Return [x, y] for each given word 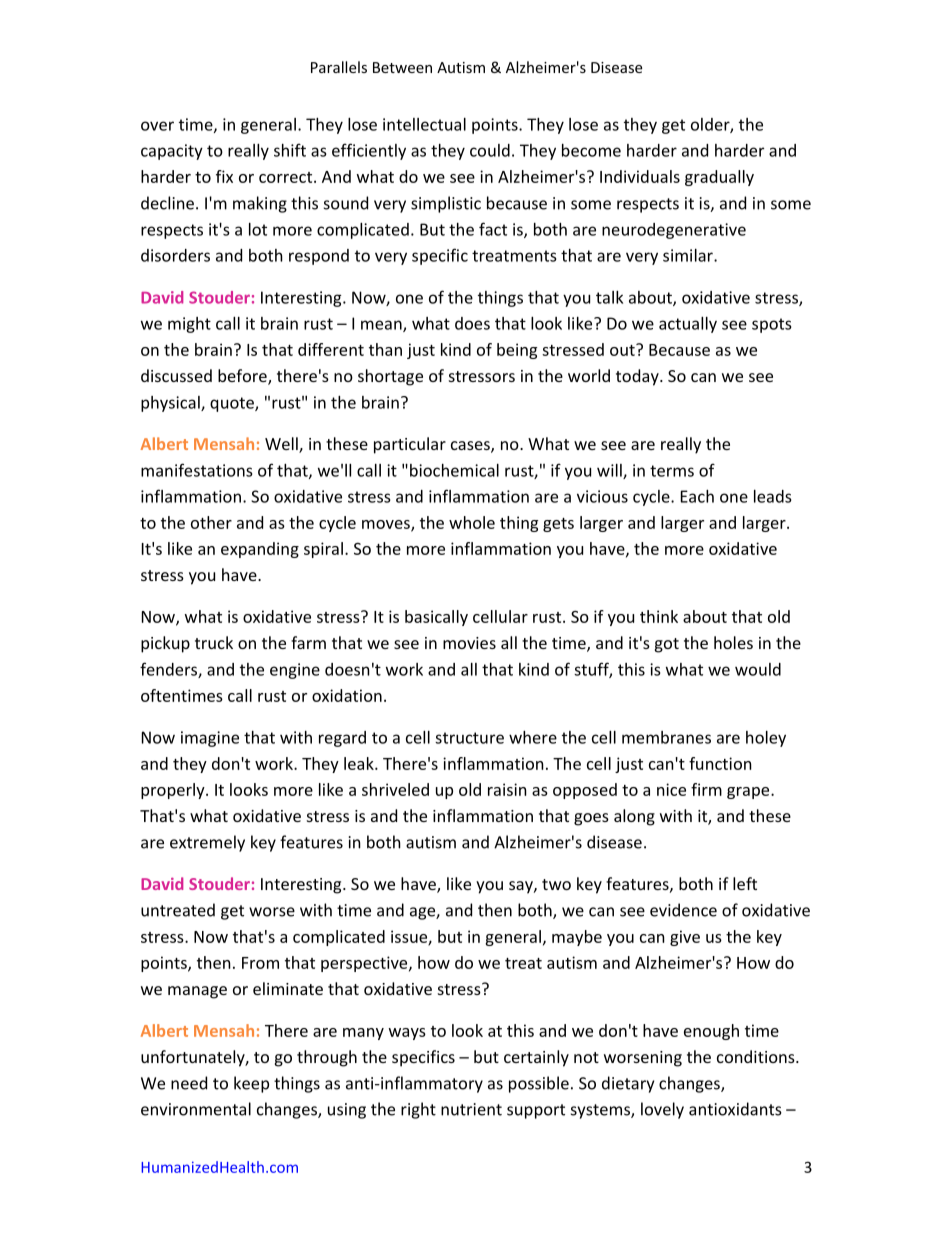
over [157, 126]
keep [251, 1084]
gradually [719, 178]
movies [469, 643]
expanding [260, 550]
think [659, 616]
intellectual [424, 124]
